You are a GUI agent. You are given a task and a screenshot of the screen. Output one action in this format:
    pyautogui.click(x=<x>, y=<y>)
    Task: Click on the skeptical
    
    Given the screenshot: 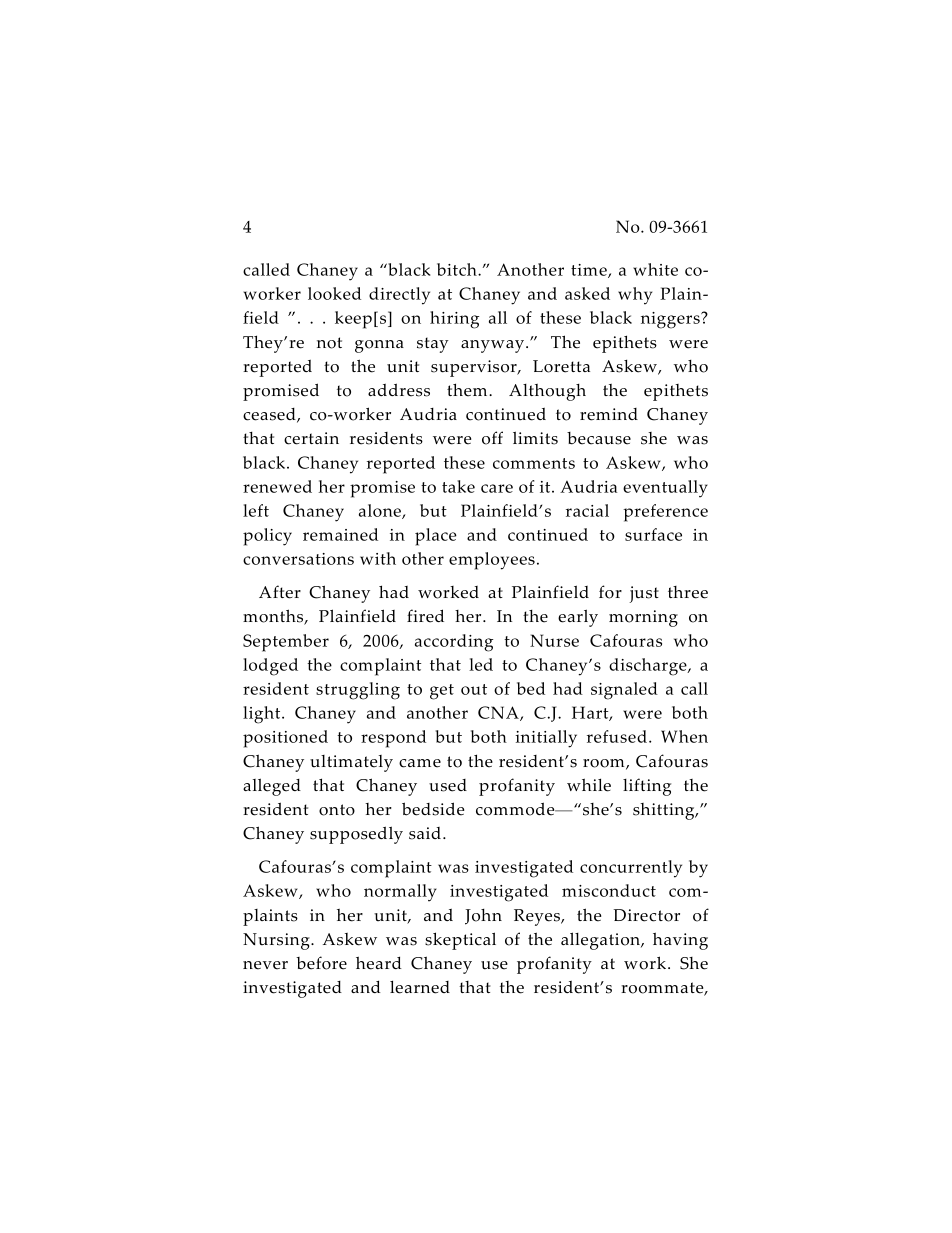 What is the action you would take?
    pyautogui.click(x=460, y=941)
